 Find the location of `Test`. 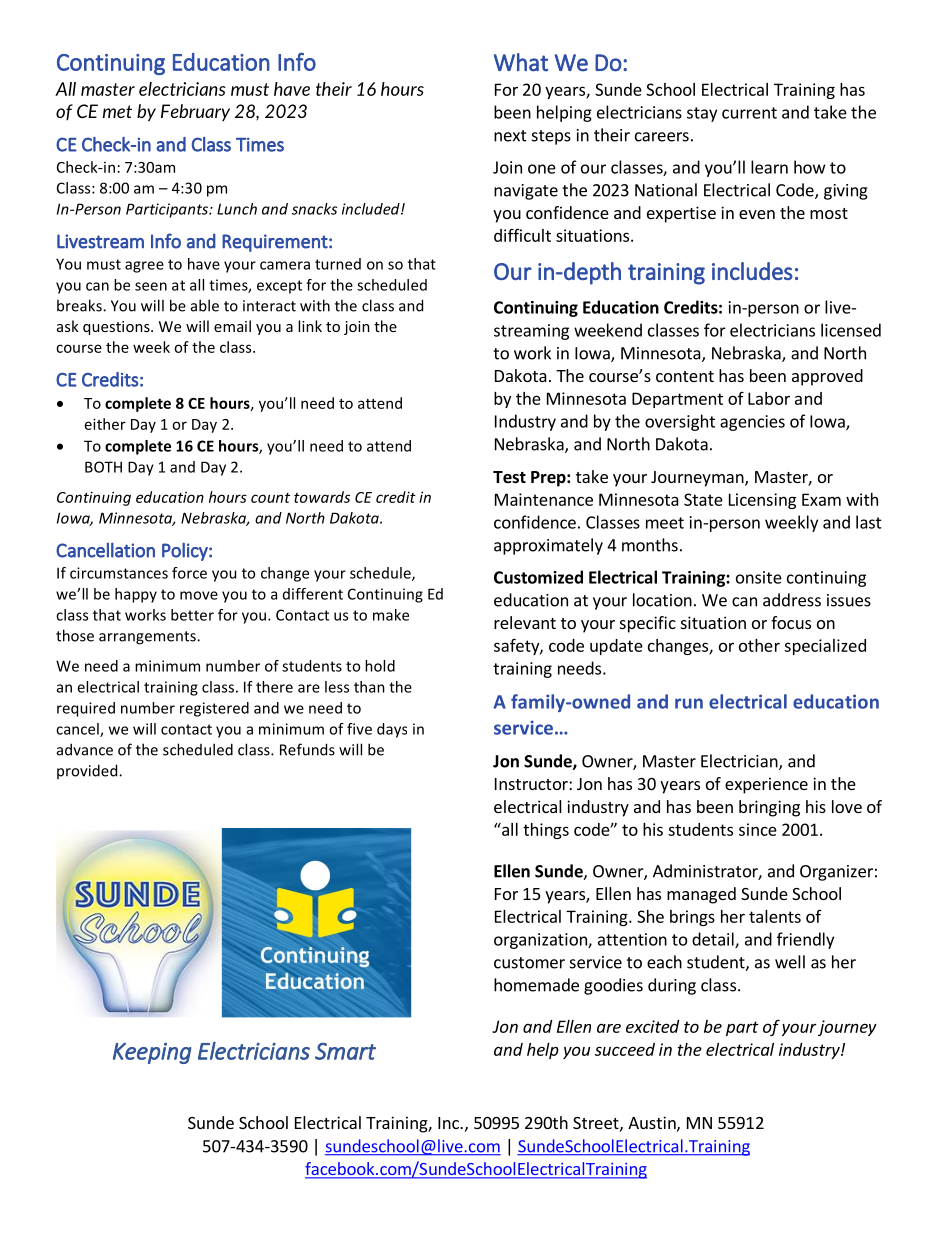

Test is located at coordinates (509, 477).
